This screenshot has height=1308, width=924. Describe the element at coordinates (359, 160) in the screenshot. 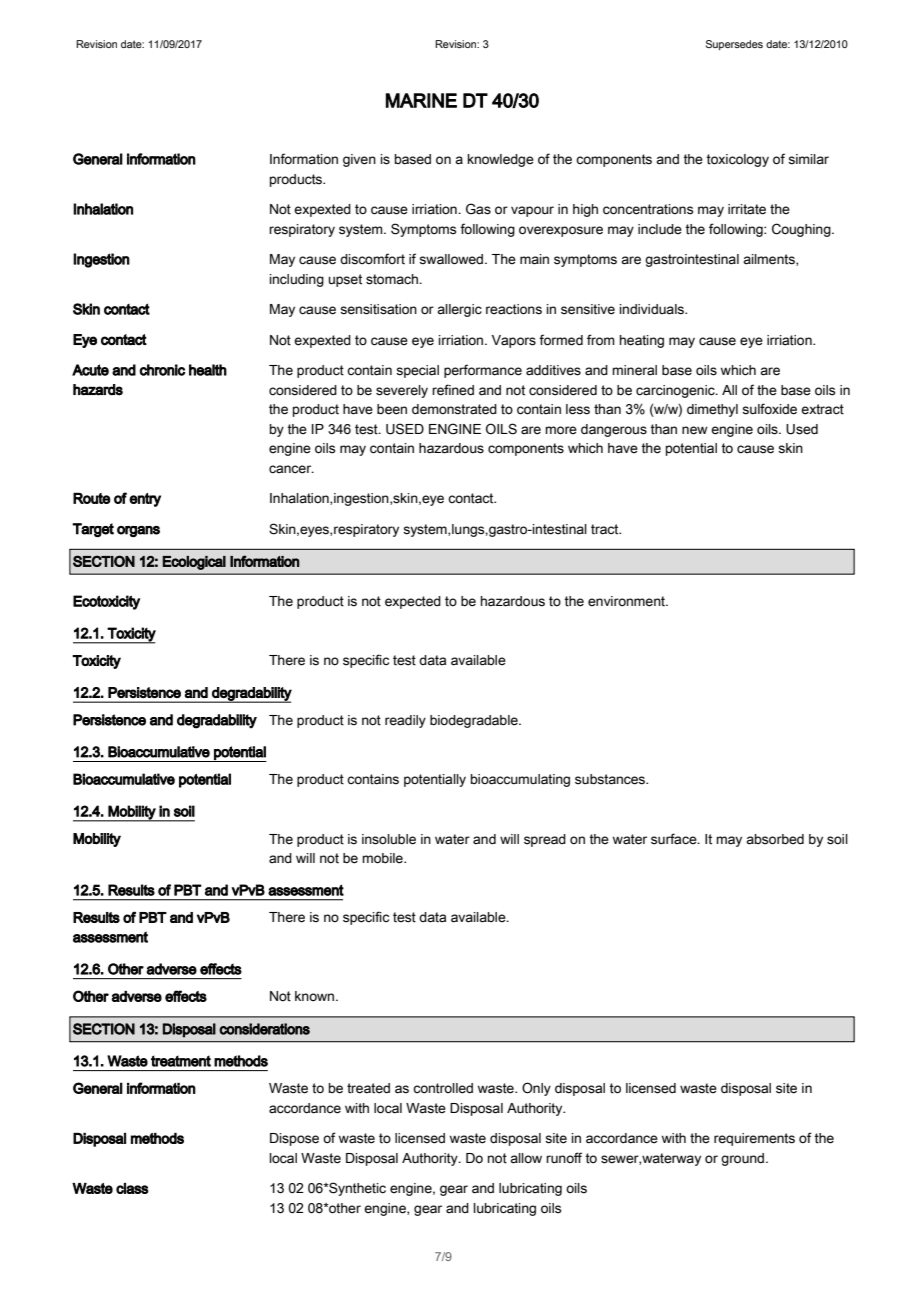

I see `given` at that location.
